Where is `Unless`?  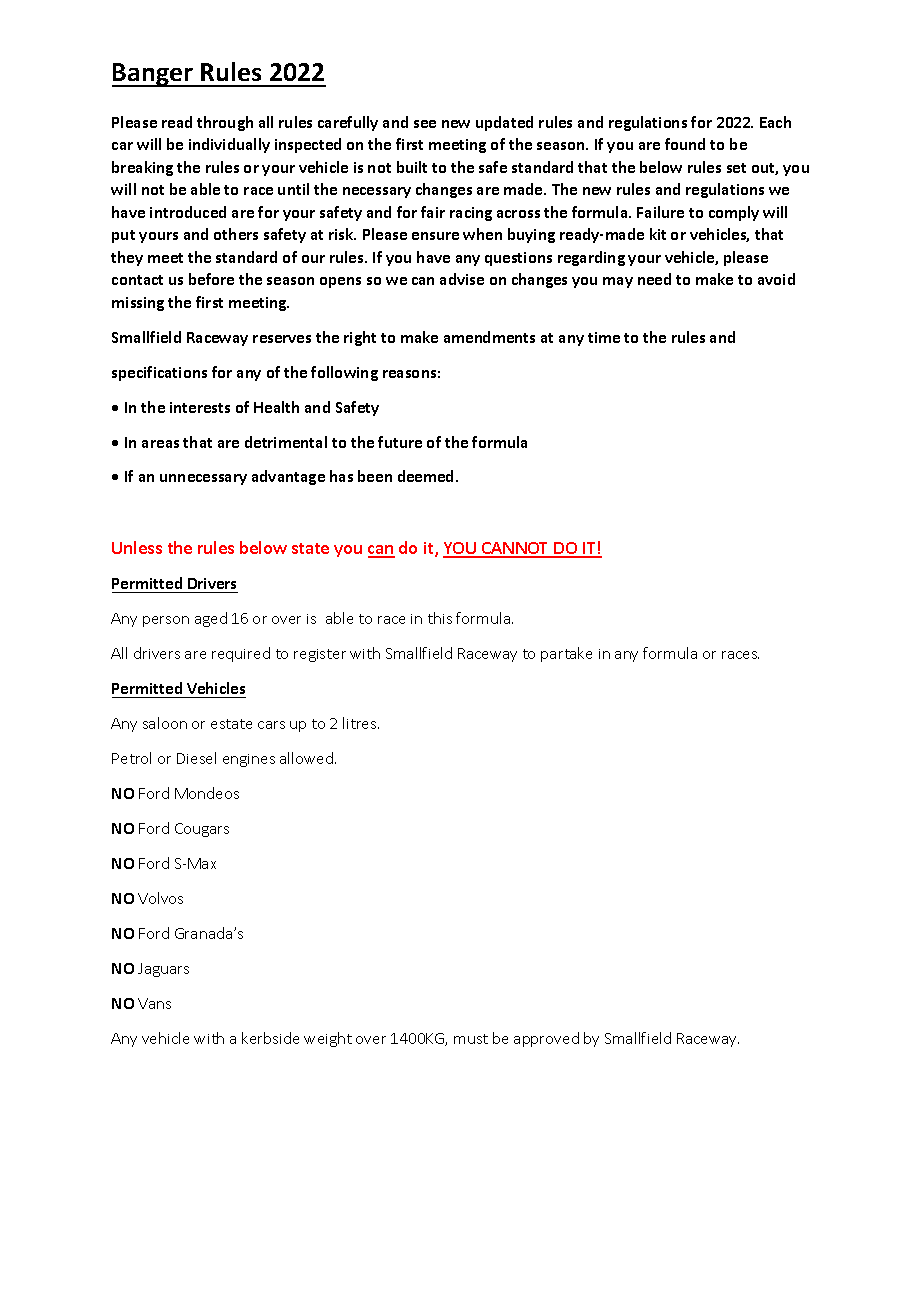 Unless is located at coordinates (137, 547).
